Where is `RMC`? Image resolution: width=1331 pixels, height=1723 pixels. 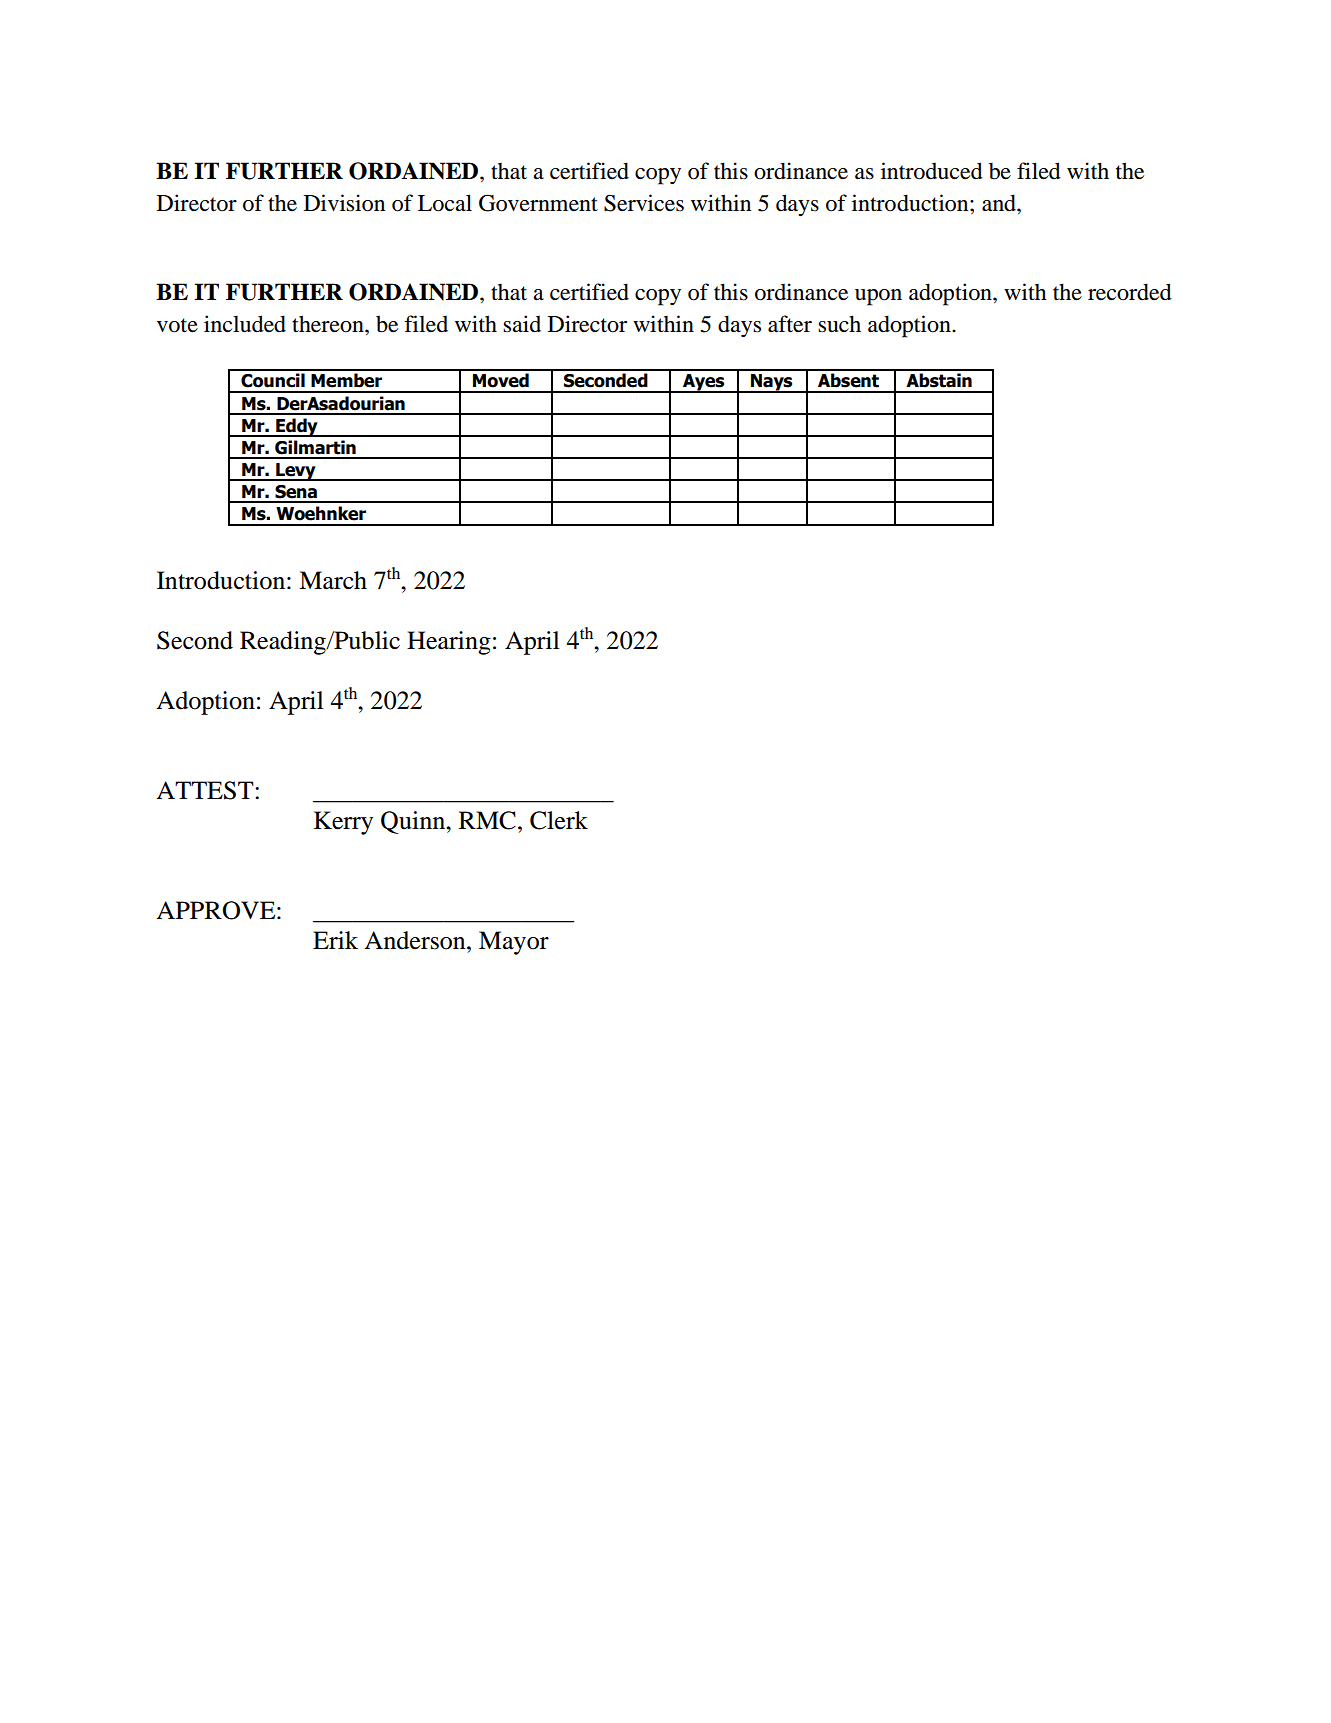 RMC is located at coordinates (487, 820).
